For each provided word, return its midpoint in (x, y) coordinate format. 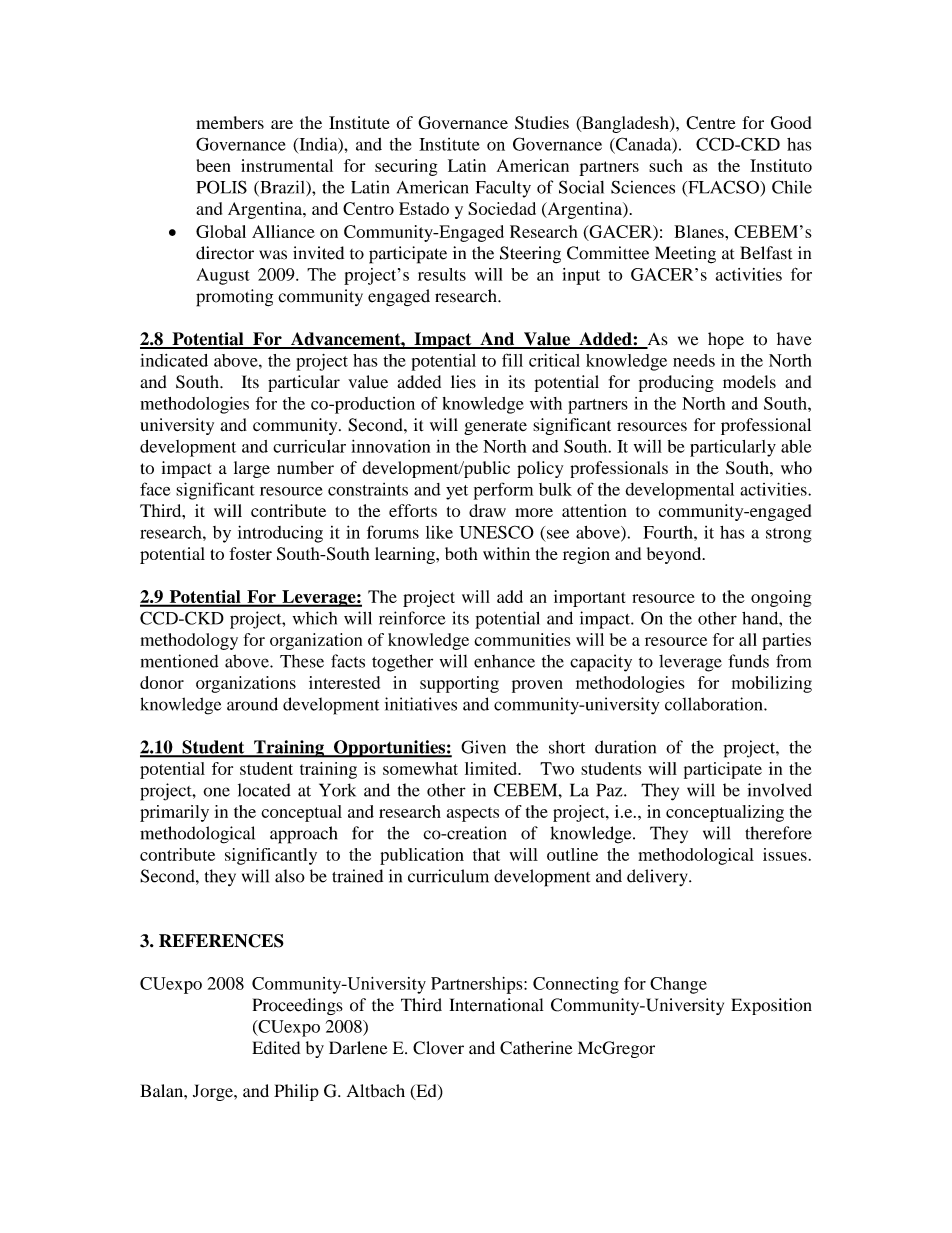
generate (495, 427)
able (796, 446)
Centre (711, 122)
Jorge (214, 1092)
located (264, 790)
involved (780, 790)
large (252, 469)
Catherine (536, 1048)
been (213, 165)
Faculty (503, 189)
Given (483, 747)
